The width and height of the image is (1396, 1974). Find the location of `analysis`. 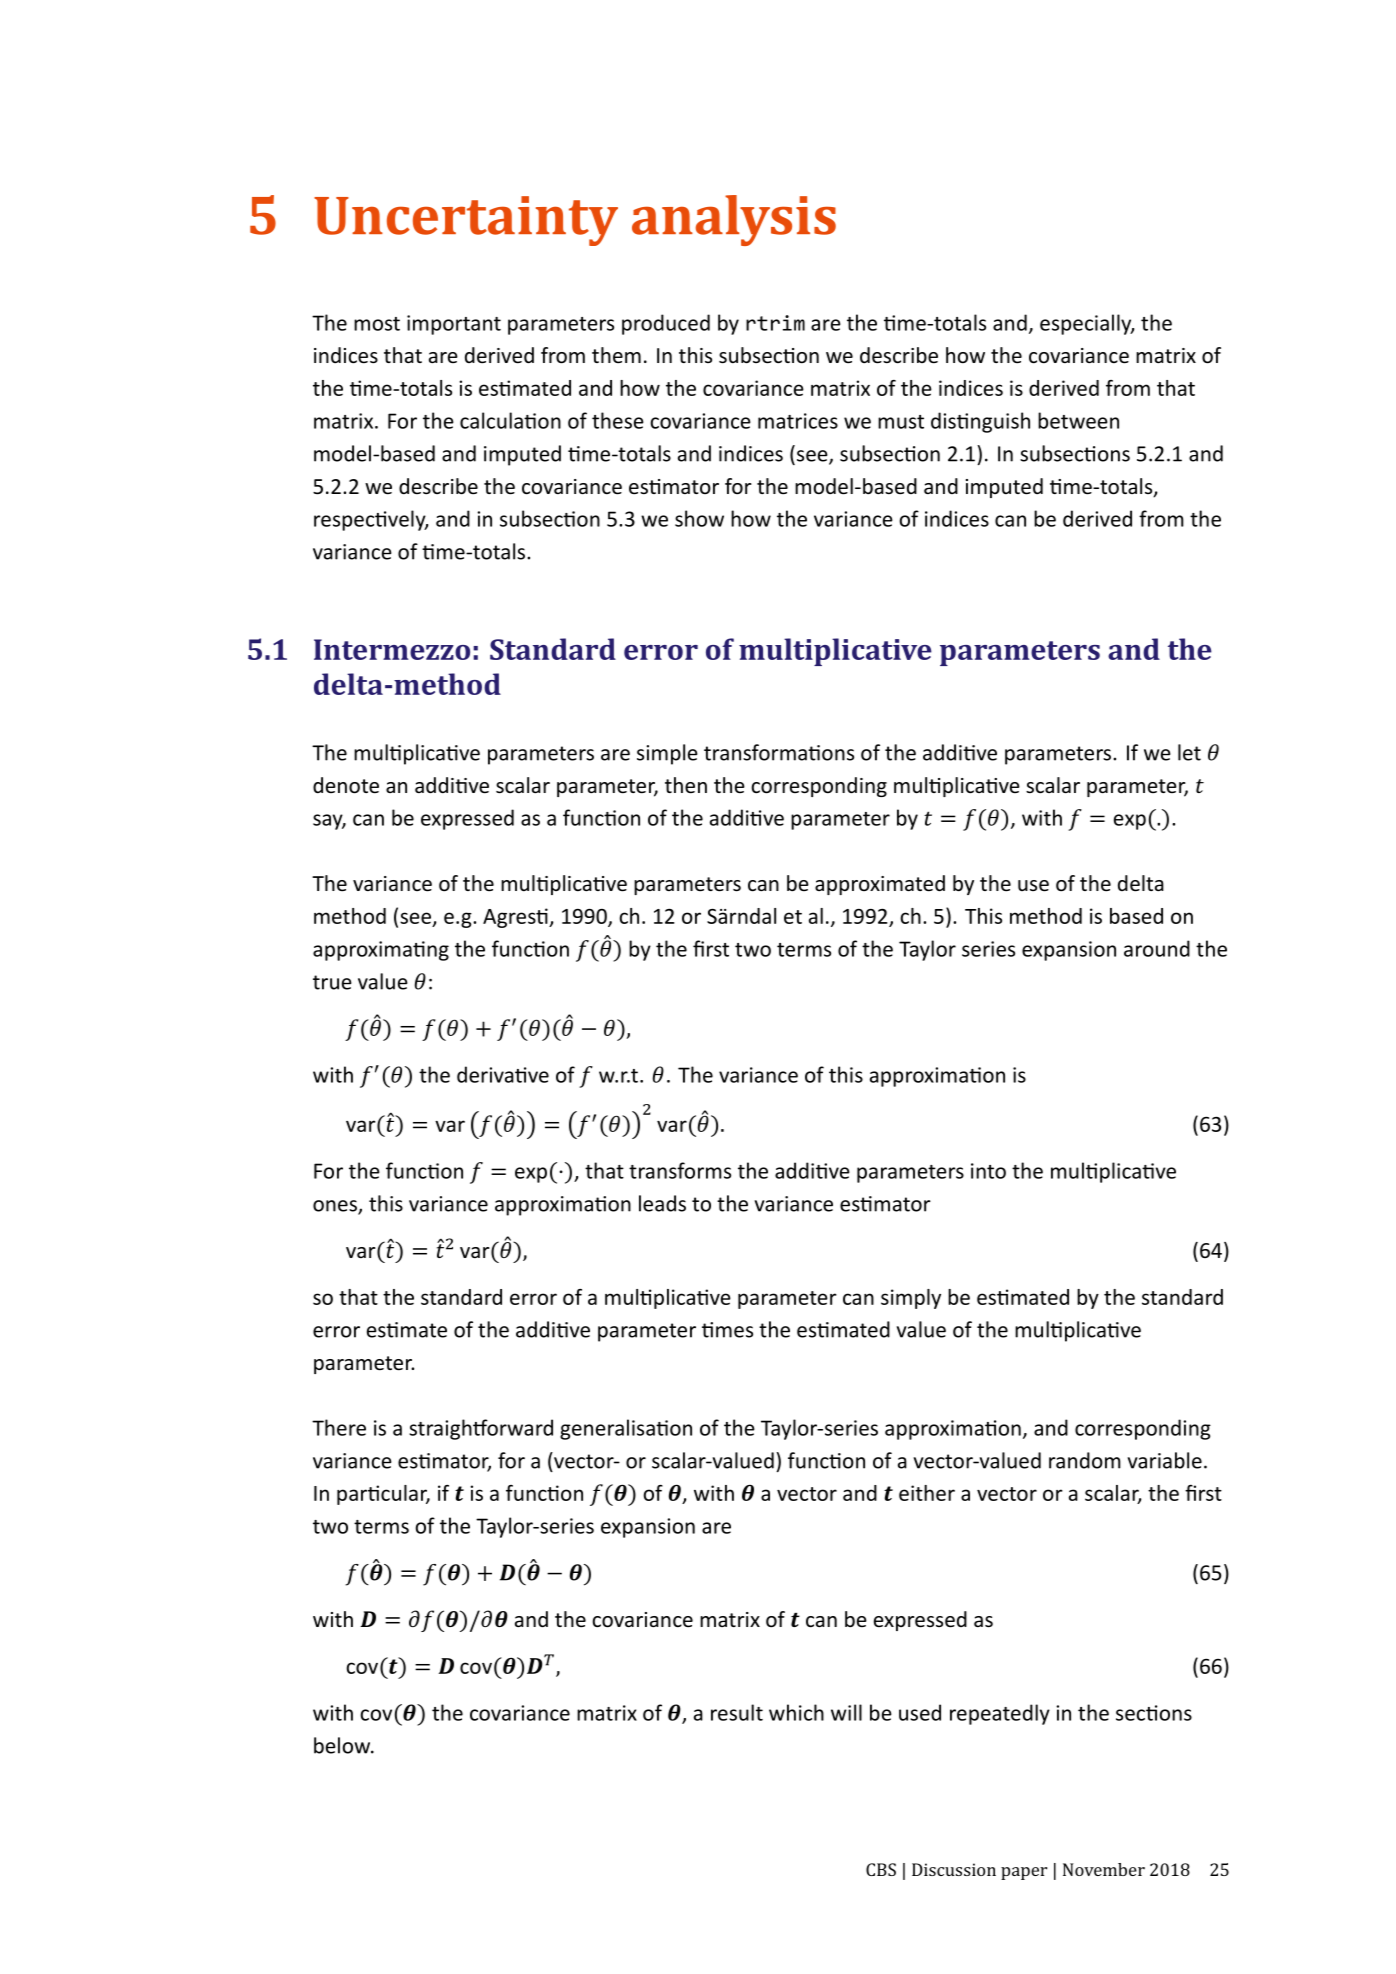

analysis is located at coordinates (734, 220).
